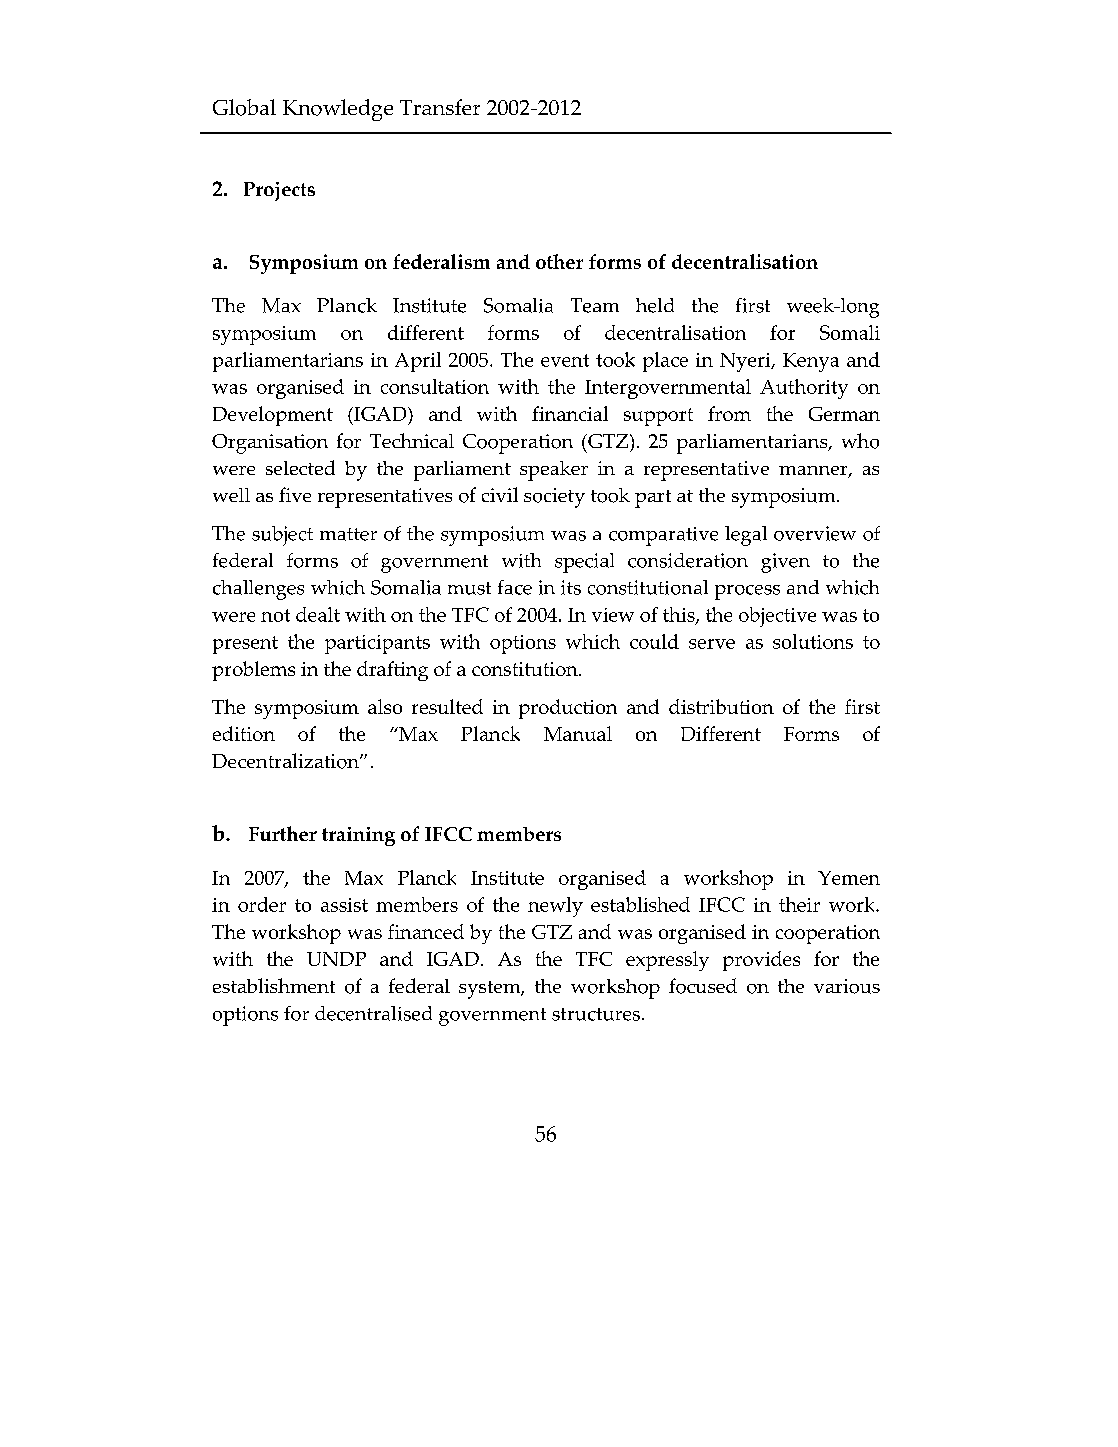 The width and height of the image is (1118, 1447). Describe the element at coordinates (273, 416) in the image. I see `Development` at that location.
